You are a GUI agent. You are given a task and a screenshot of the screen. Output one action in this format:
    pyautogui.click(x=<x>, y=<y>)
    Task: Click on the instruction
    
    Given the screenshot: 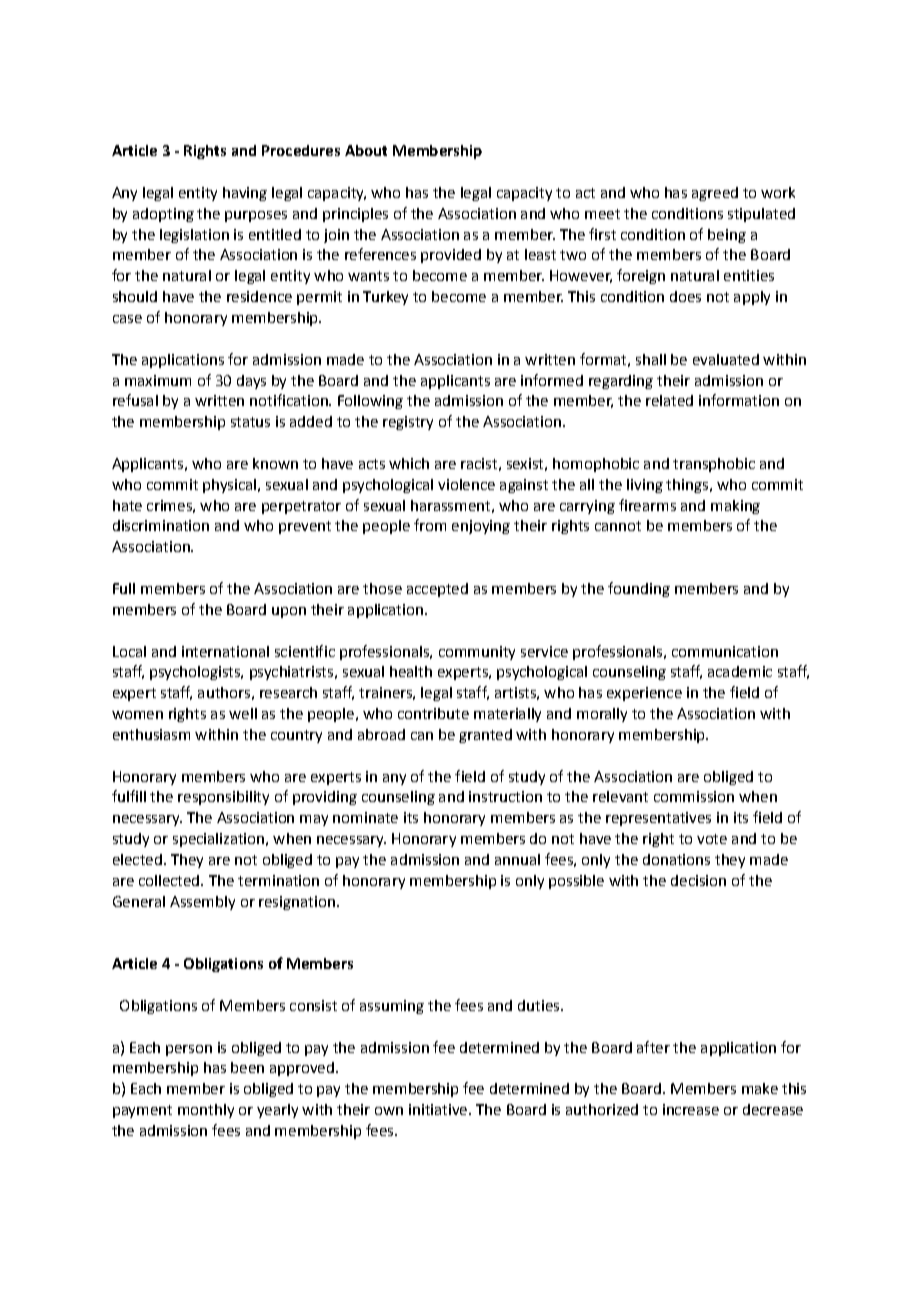 What is the action you would take?
    pyautogui.click(x=505, y=796)
